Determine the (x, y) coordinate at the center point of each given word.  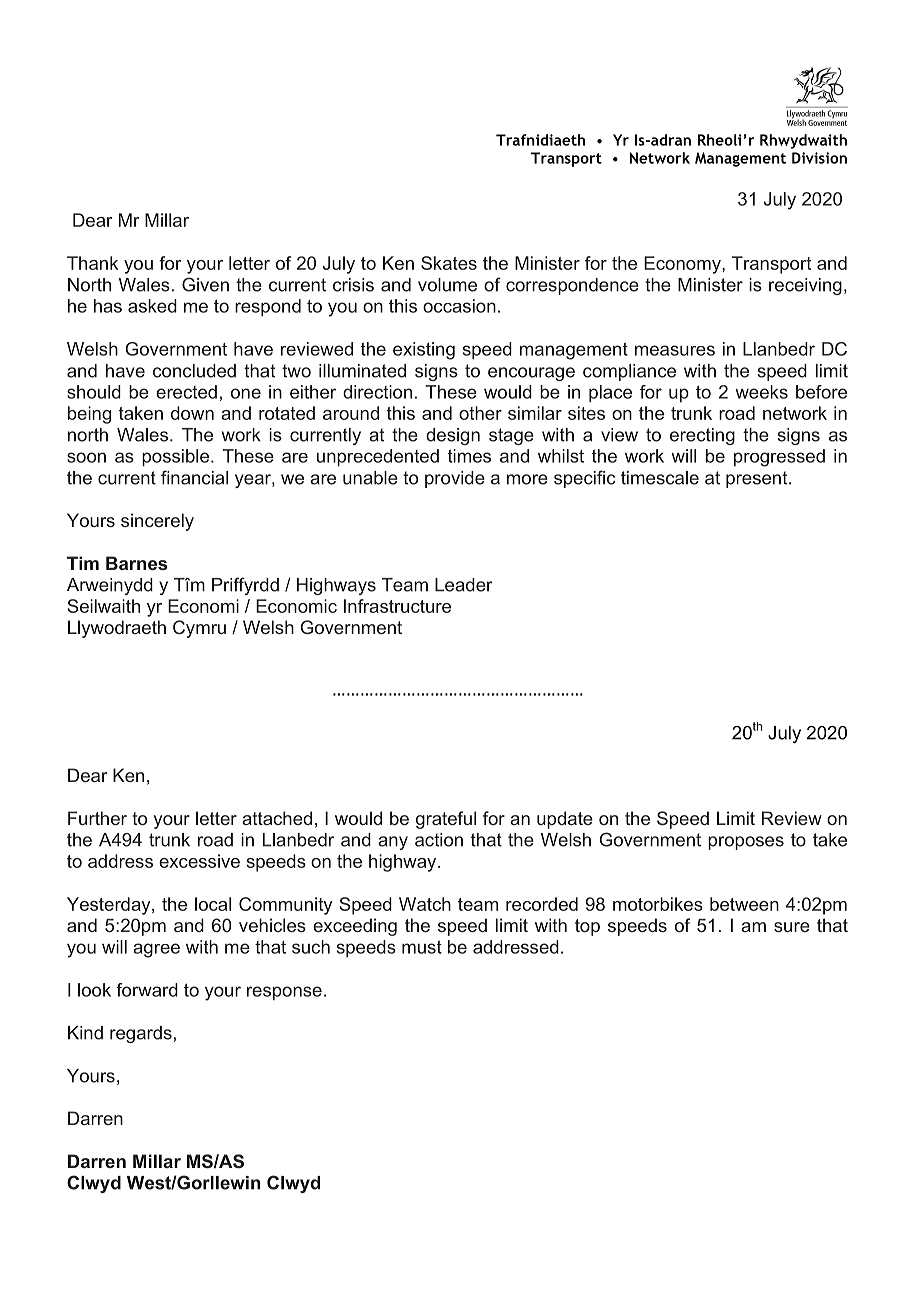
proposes (746, 843)
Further (97, 818)
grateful (446, 820)
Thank (92, 263)
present (758, 479)
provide (455, 479)
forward (147, 990)
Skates (449, 263)
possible (177, 457)
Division (819, 158)
